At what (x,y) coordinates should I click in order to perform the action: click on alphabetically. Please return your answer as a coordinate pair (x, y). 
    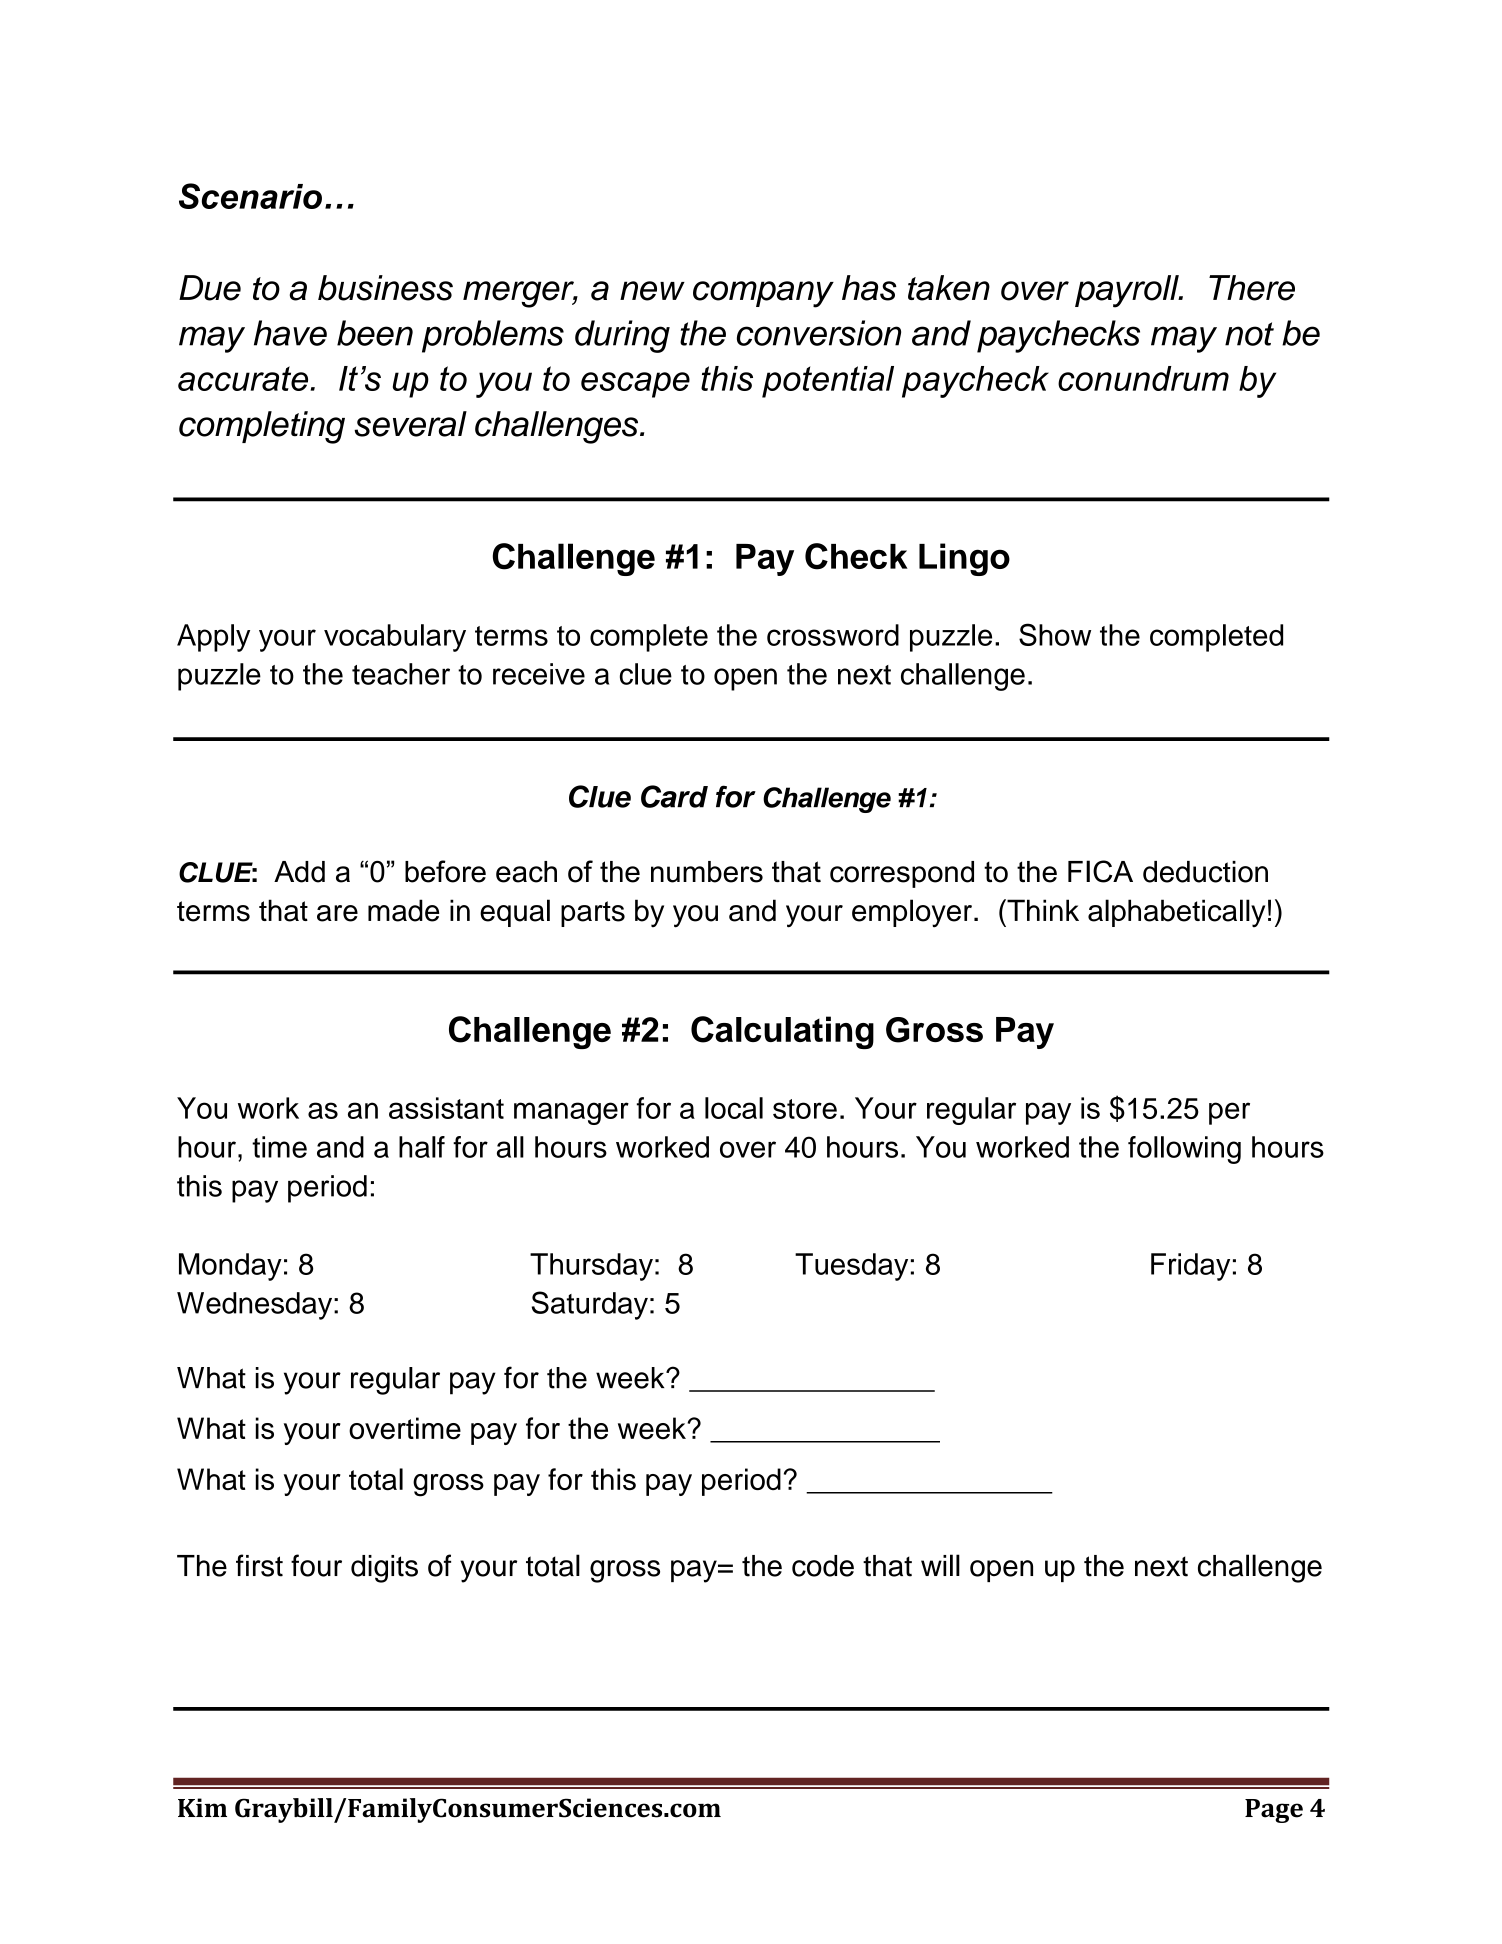
    Looking at the image, I should click on (1176, 913).
